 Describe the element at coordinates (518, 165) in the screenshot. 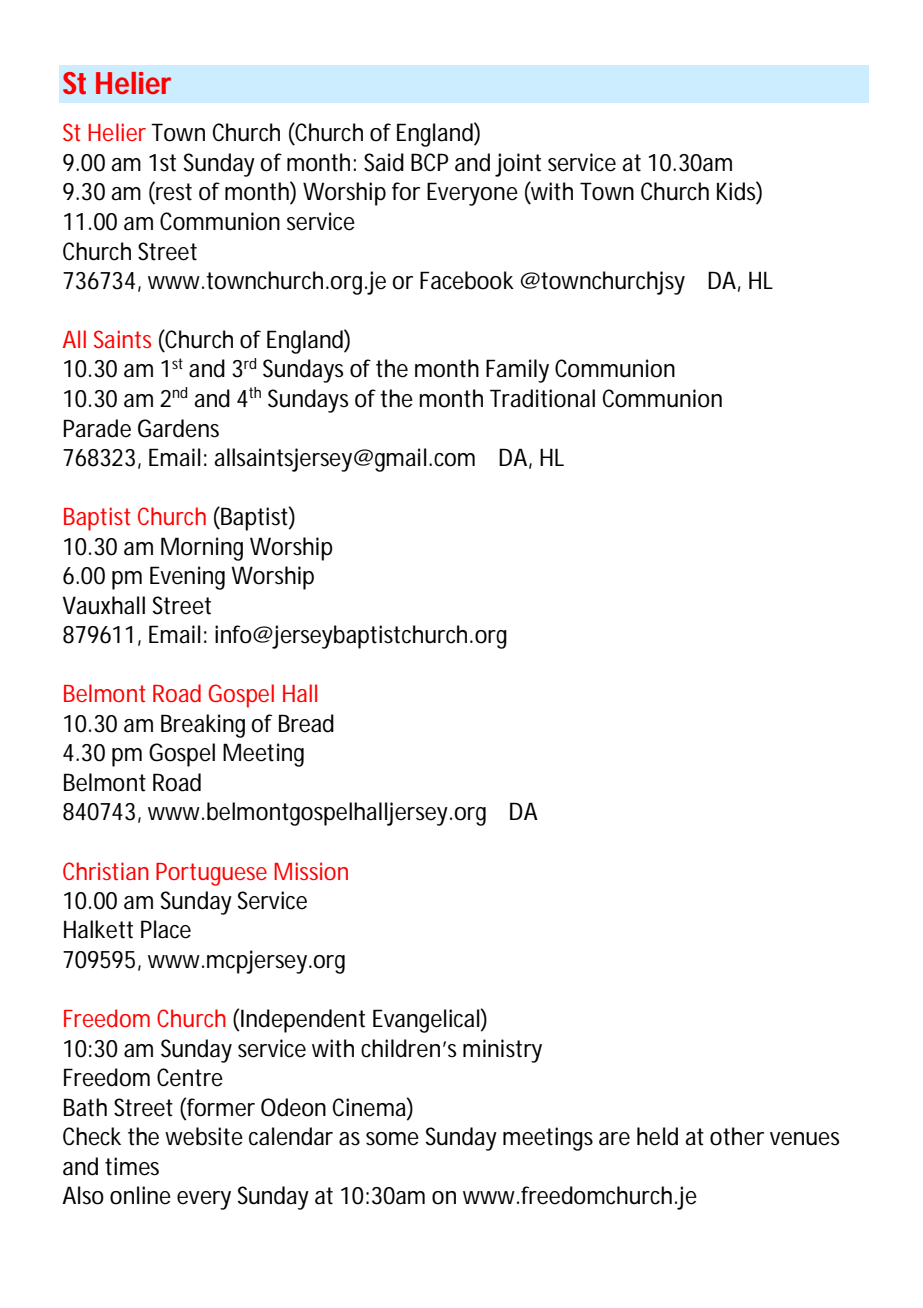

I see `joint` at that location.
